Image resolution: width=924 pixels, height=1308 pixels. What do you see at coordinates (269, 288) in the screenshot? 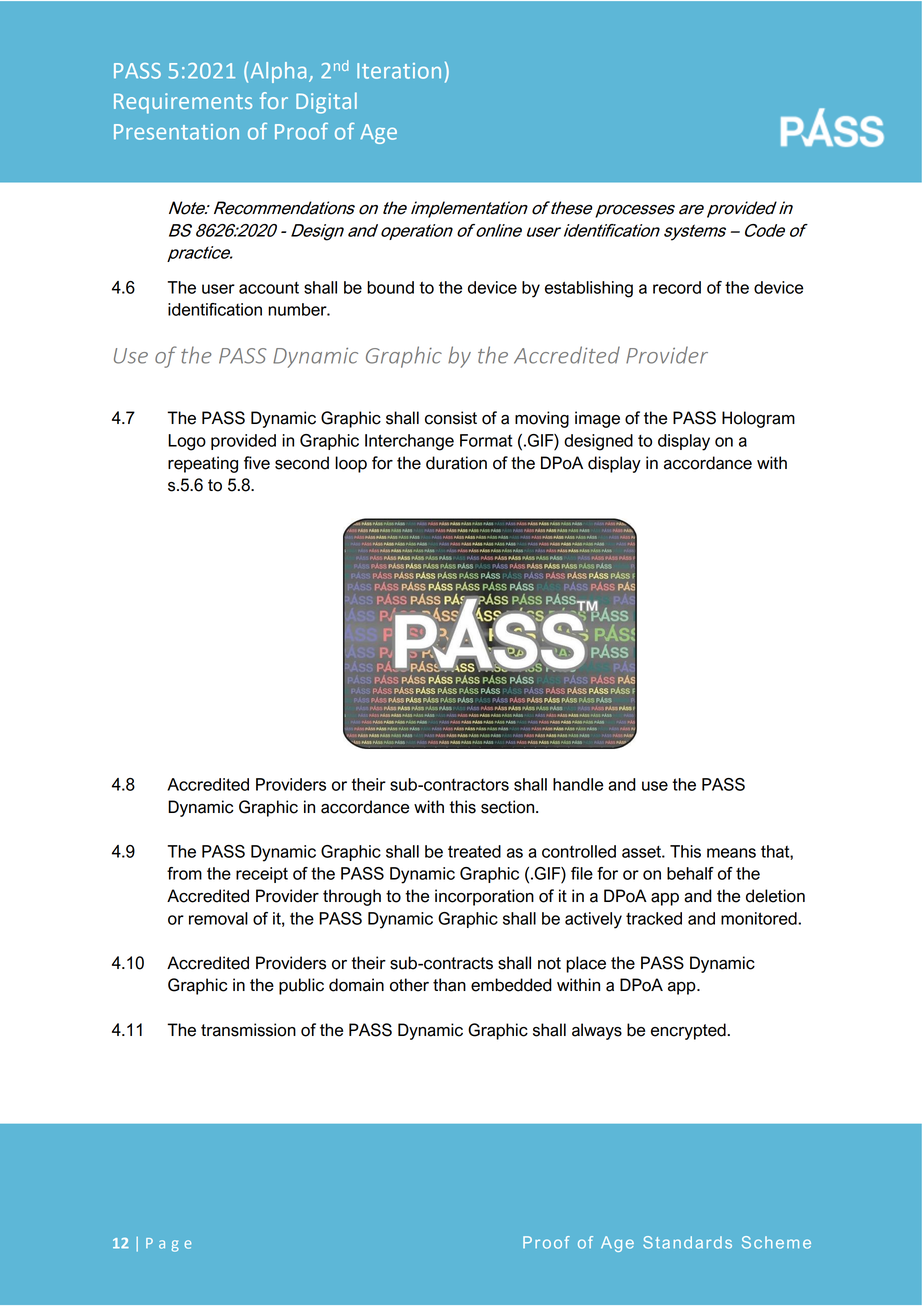
I see `account` at bounding box center [269, 288].
